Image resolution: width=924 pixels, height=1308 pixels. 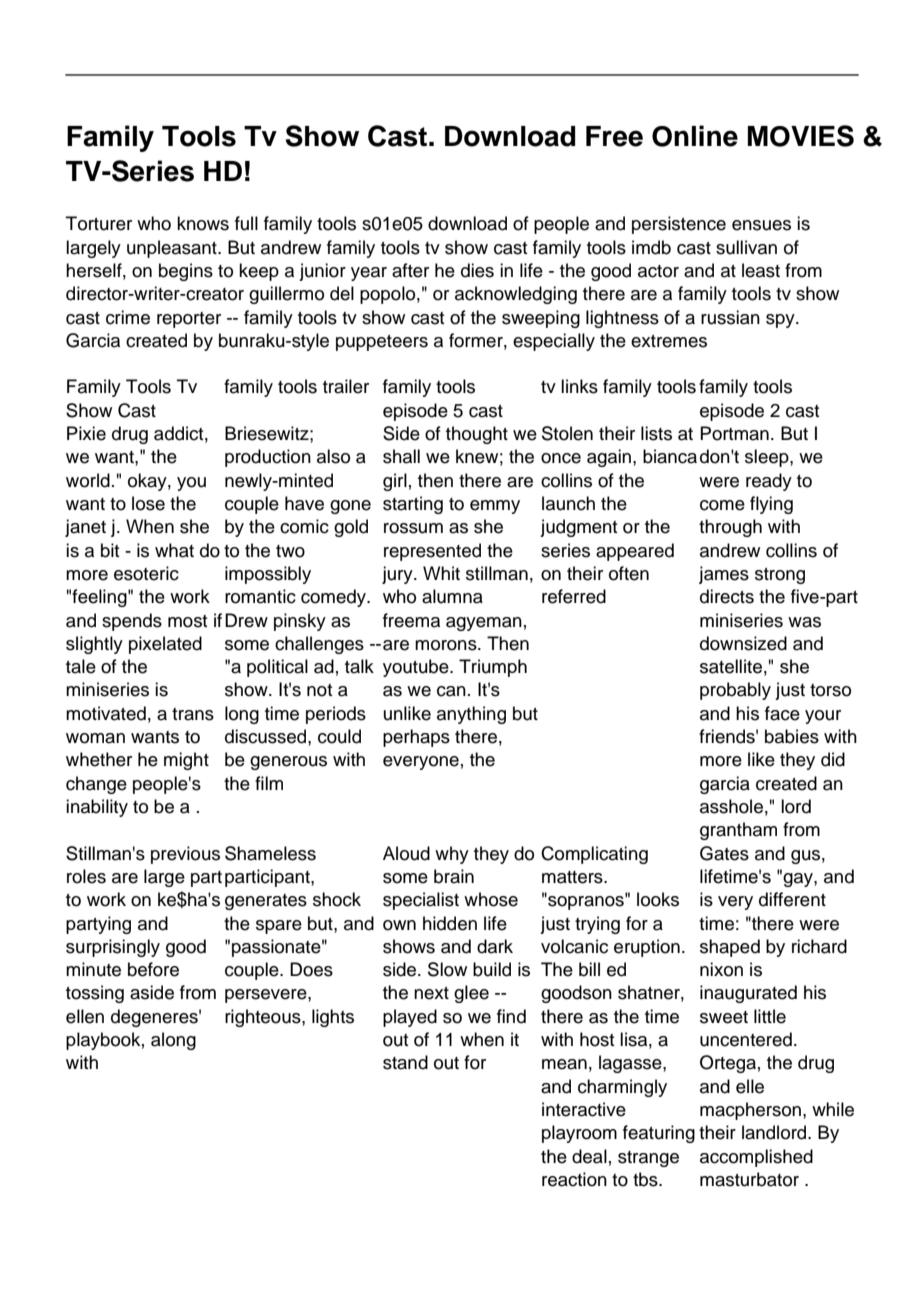 What do you see at coordinates (738, 831) in the image?
I see `grantham` at bounding box center [738, 831].
